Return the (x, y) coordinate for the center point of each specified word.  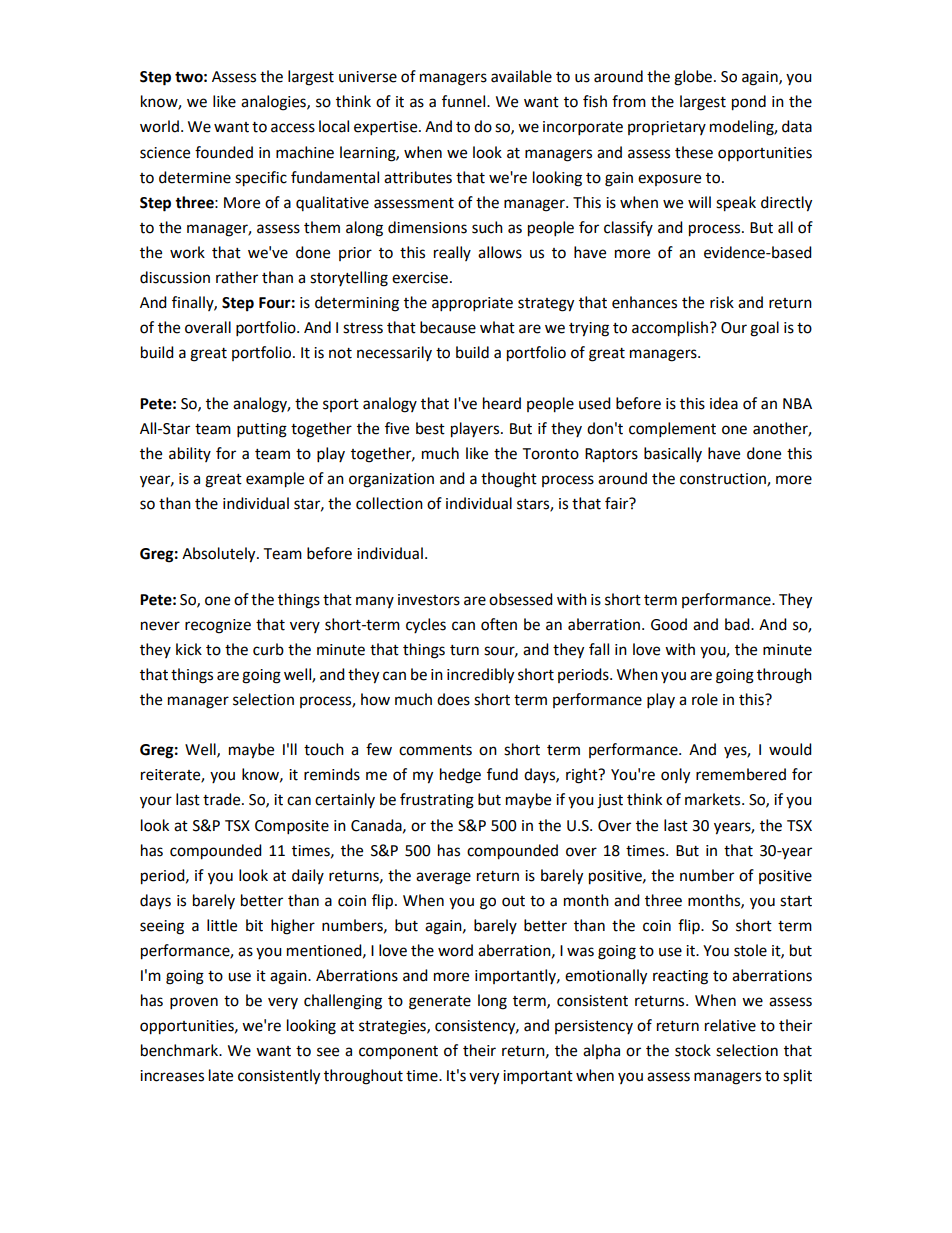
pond (749, 103)
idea (724, 403)
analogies (274, 103)
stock (693, 1050)
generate (440, 1003)
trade (223, 799)
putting (262, 430)
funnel (465, 101)
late (221, 1075)
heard (502, 403)
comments (435, 750)
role (705, 699)
